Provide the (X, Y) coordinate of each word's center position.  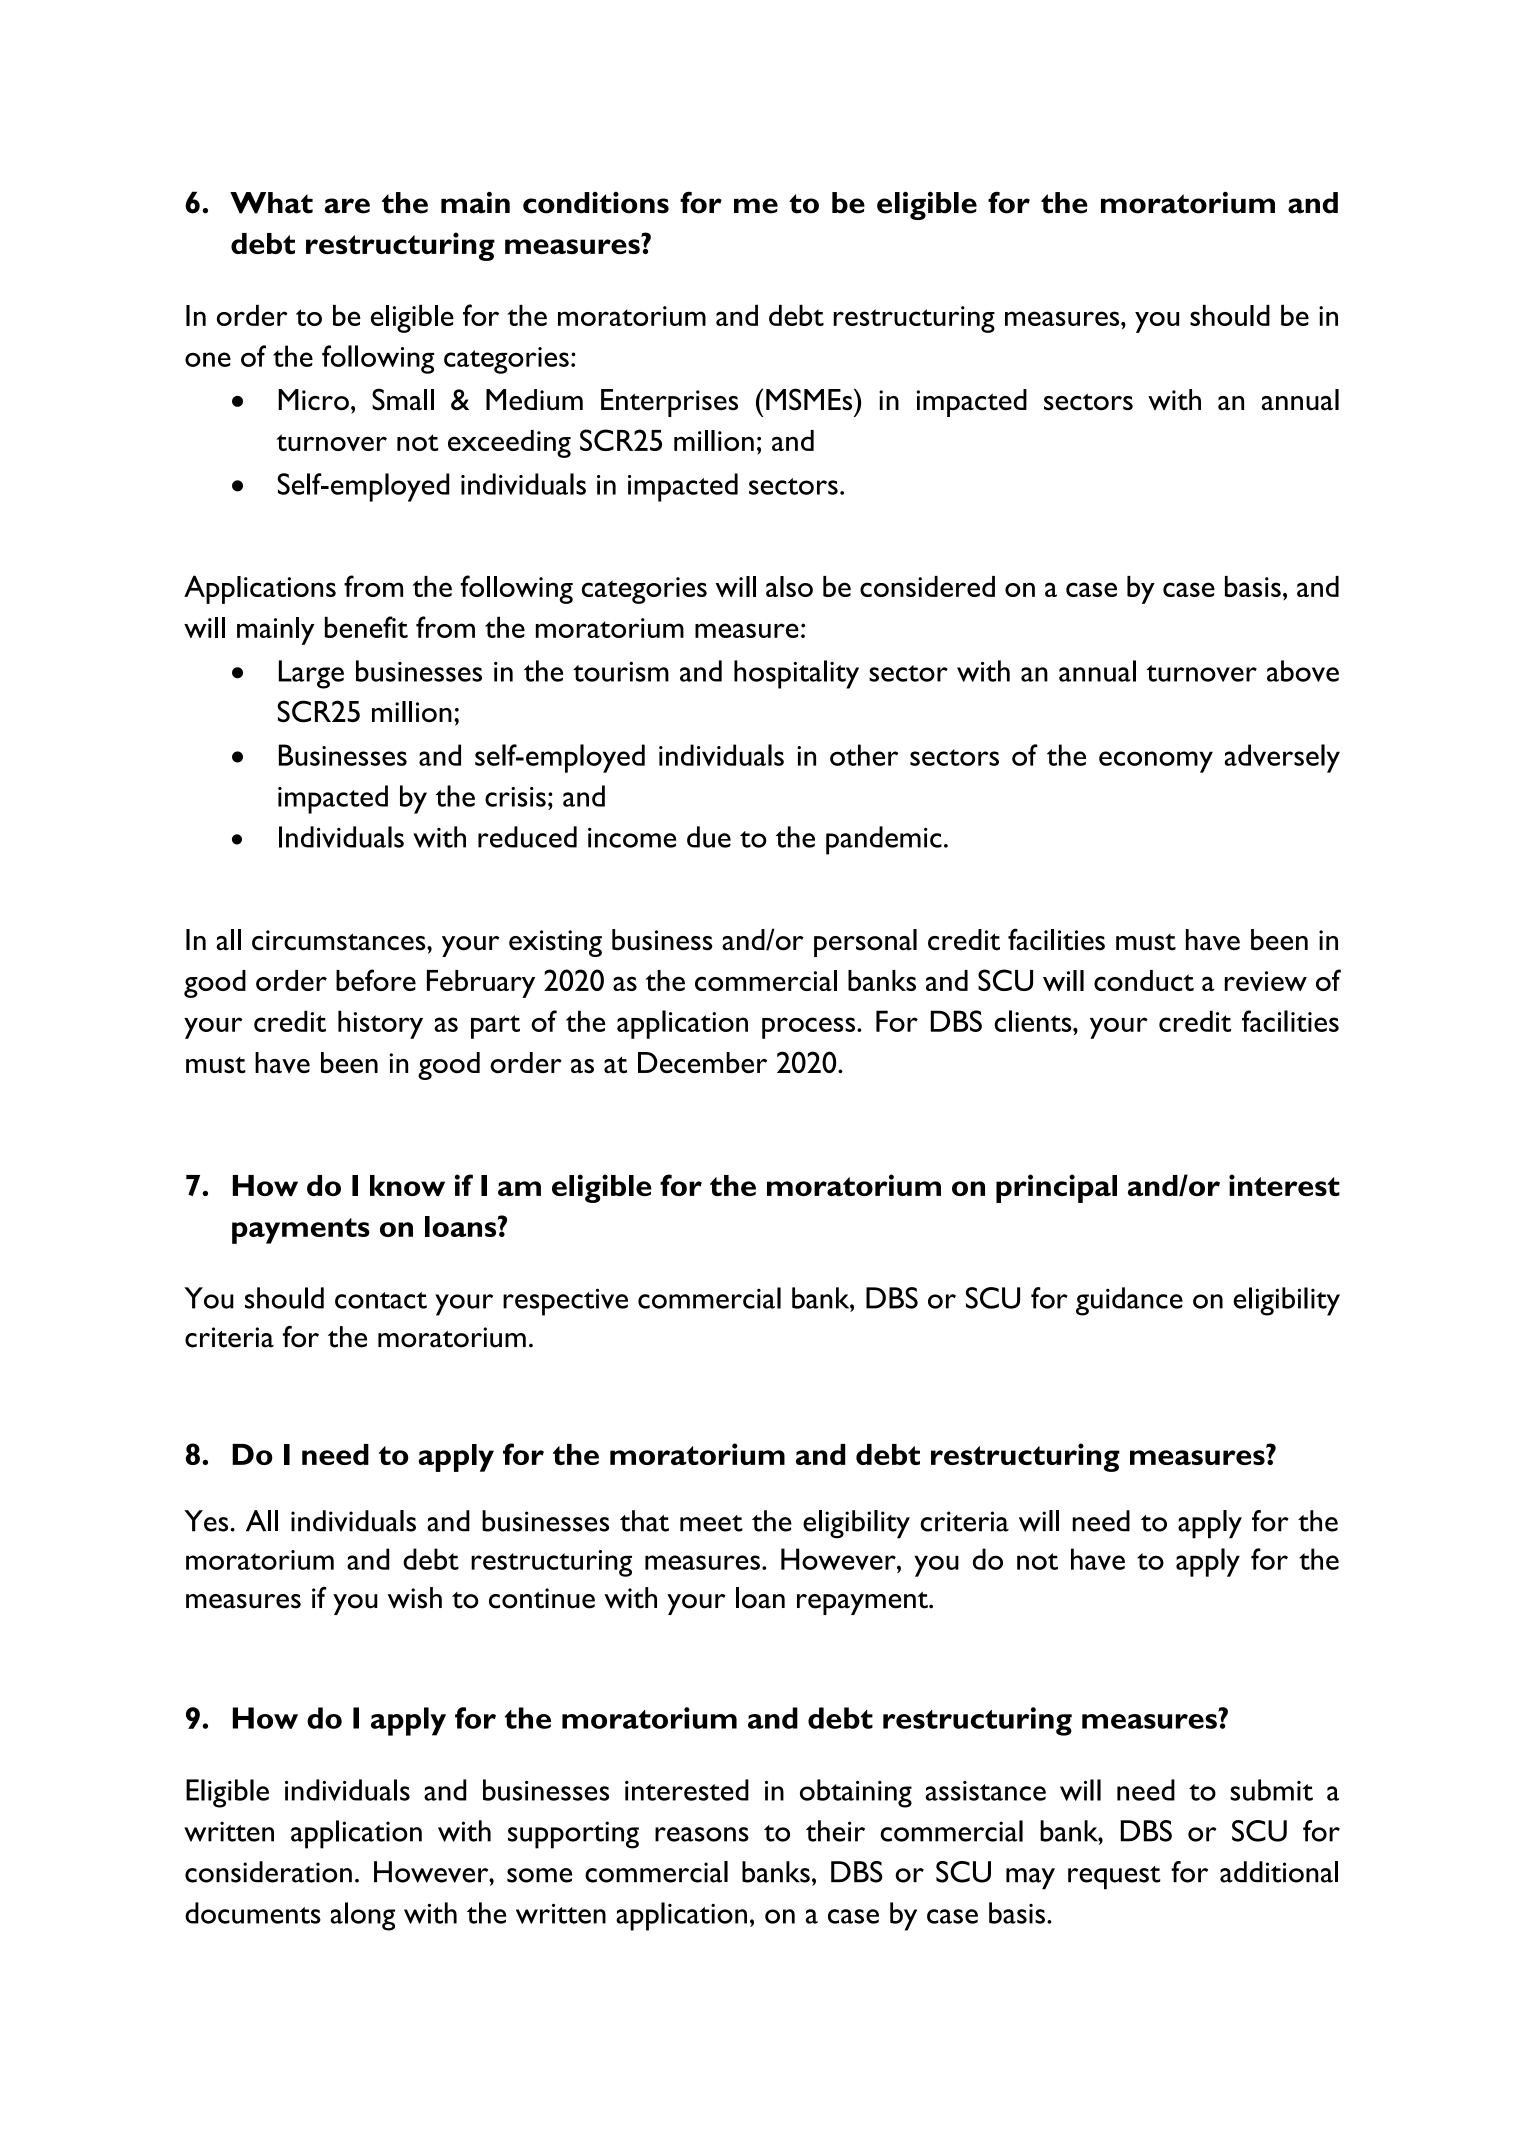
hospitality (796, 674)
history (380, 1024)
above (1303, 671)
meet (711, 1523)
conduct (1144, 980)
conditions (596, 203)
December (702, 1062)
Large (311, 674)
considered (927, 586)
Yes (207, 1521)
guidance (1129, 1301)
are (347, 206)
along (362, 1916)
